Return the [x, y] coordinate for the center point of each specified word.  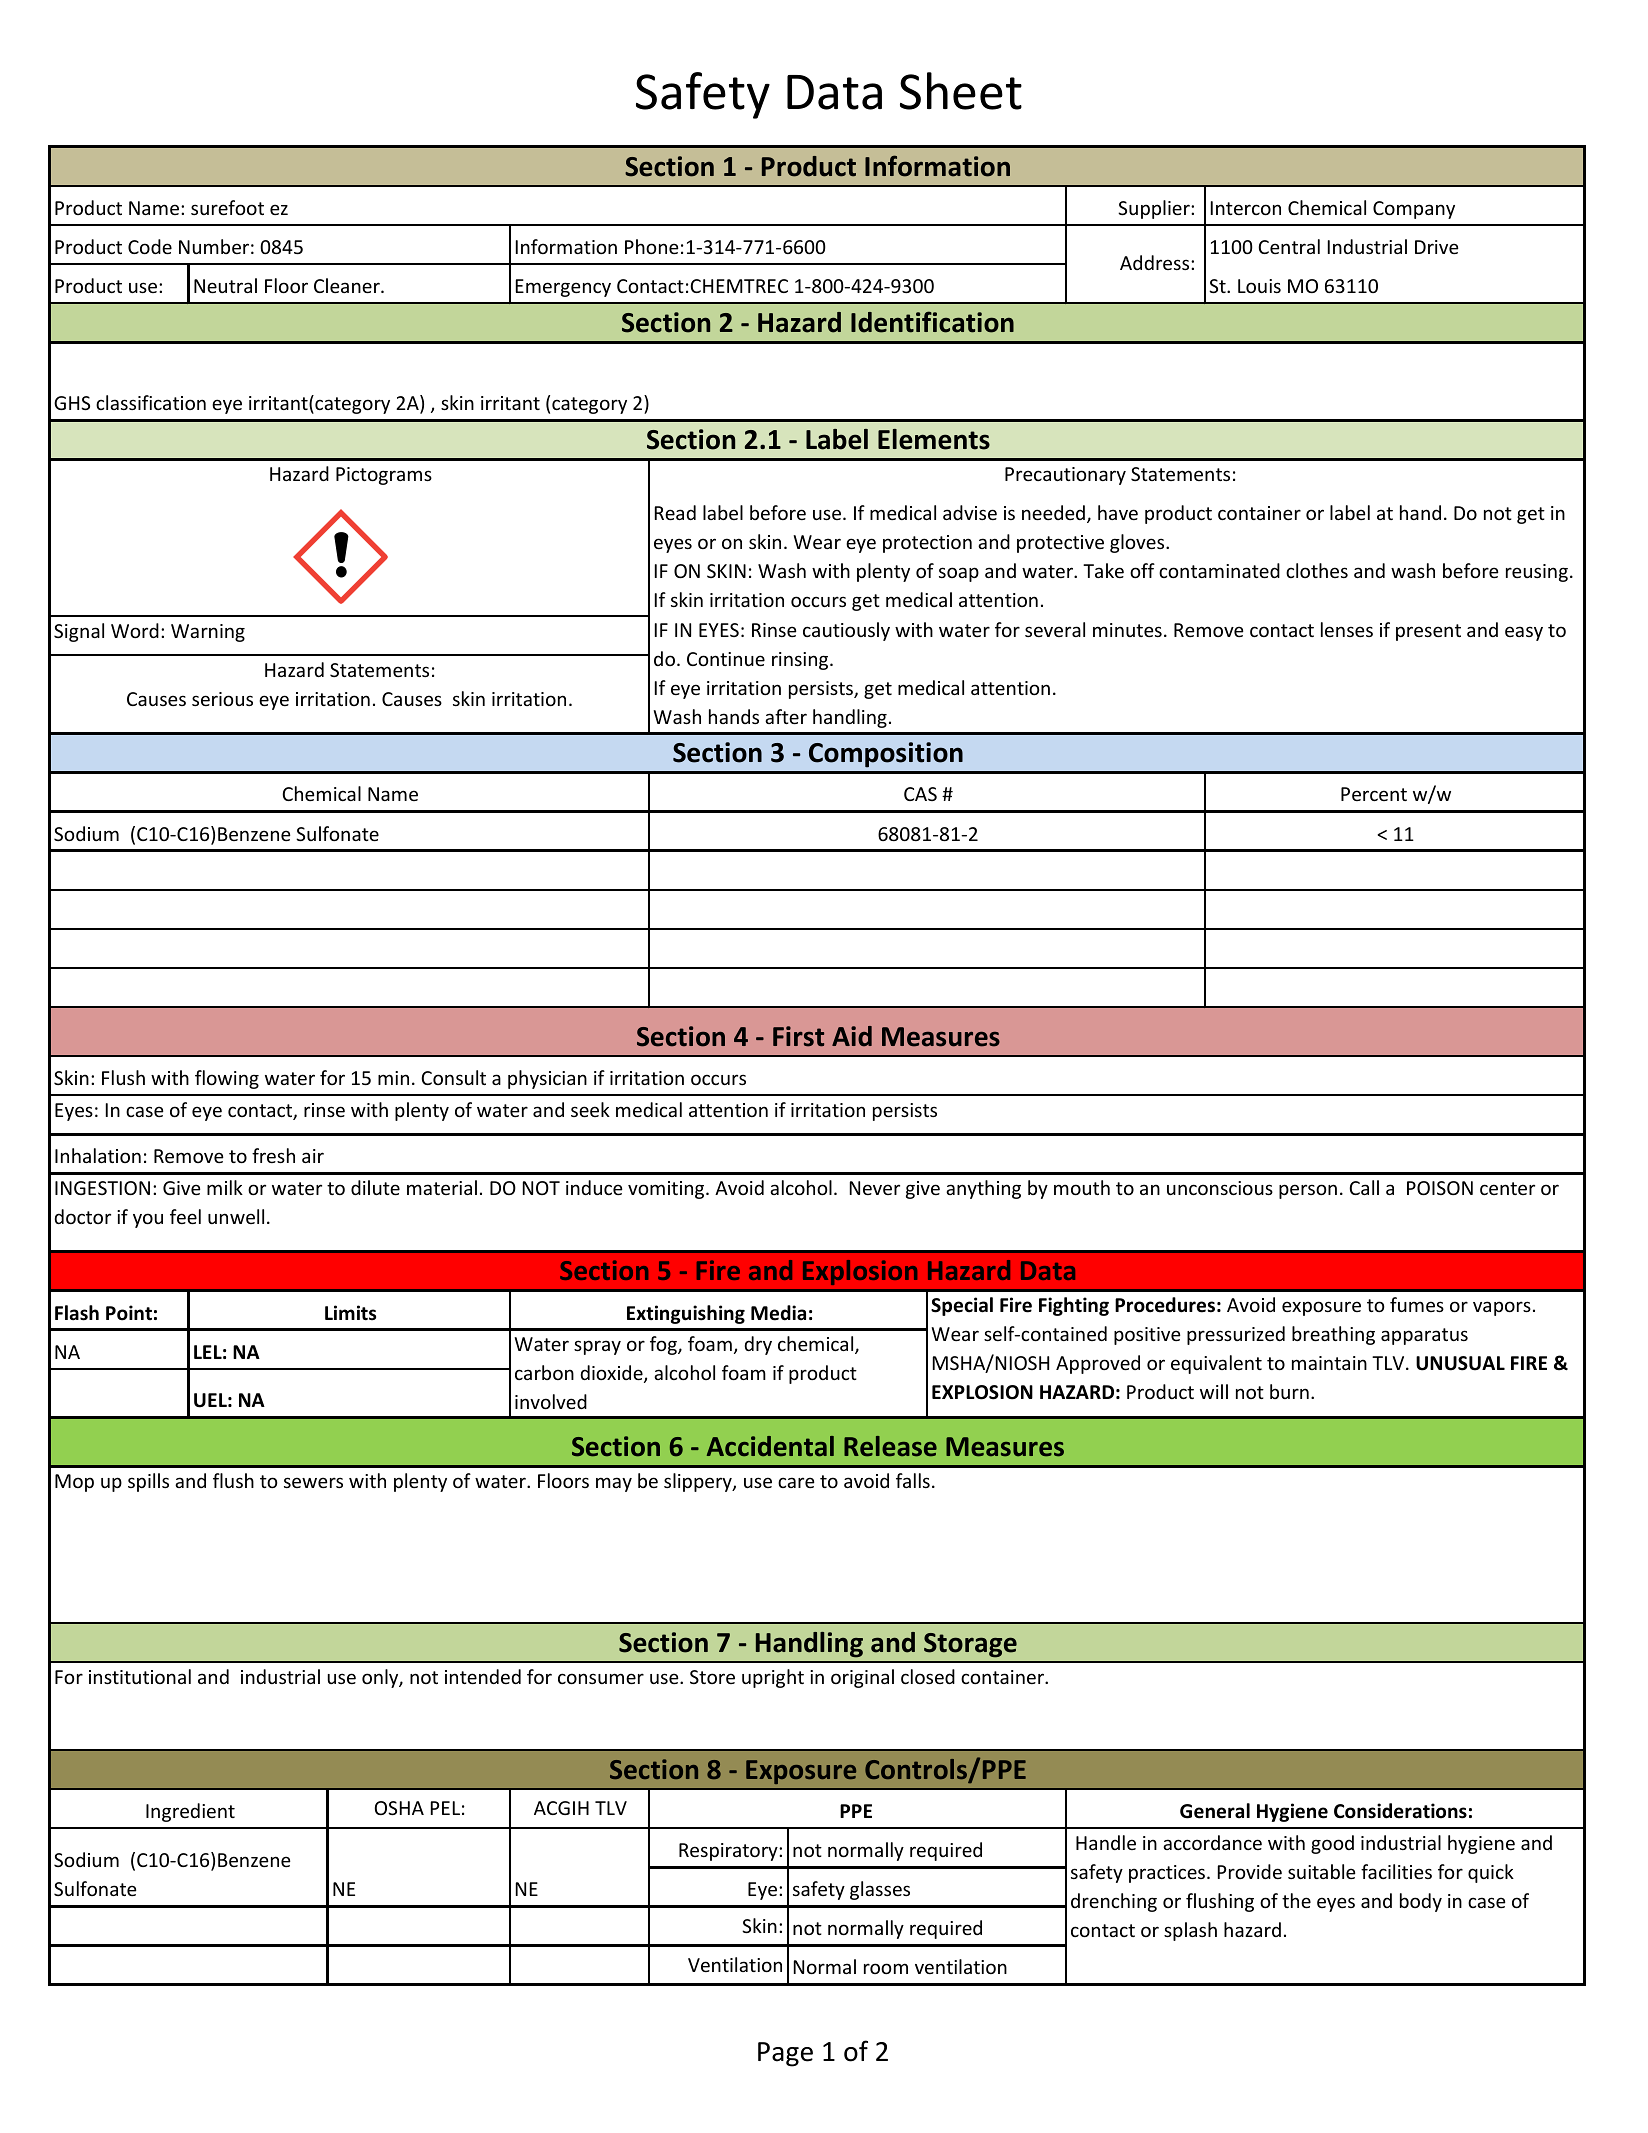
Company [1414, 210]
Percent [1374, 794]
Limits [350, 1313]
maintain [1329, 1363]
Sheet [961, 91]
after [786, 716]
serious [222, 699]
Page [785, 2054]
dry [758, 1345]
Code [150, 246]
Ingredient [190, 1812]
